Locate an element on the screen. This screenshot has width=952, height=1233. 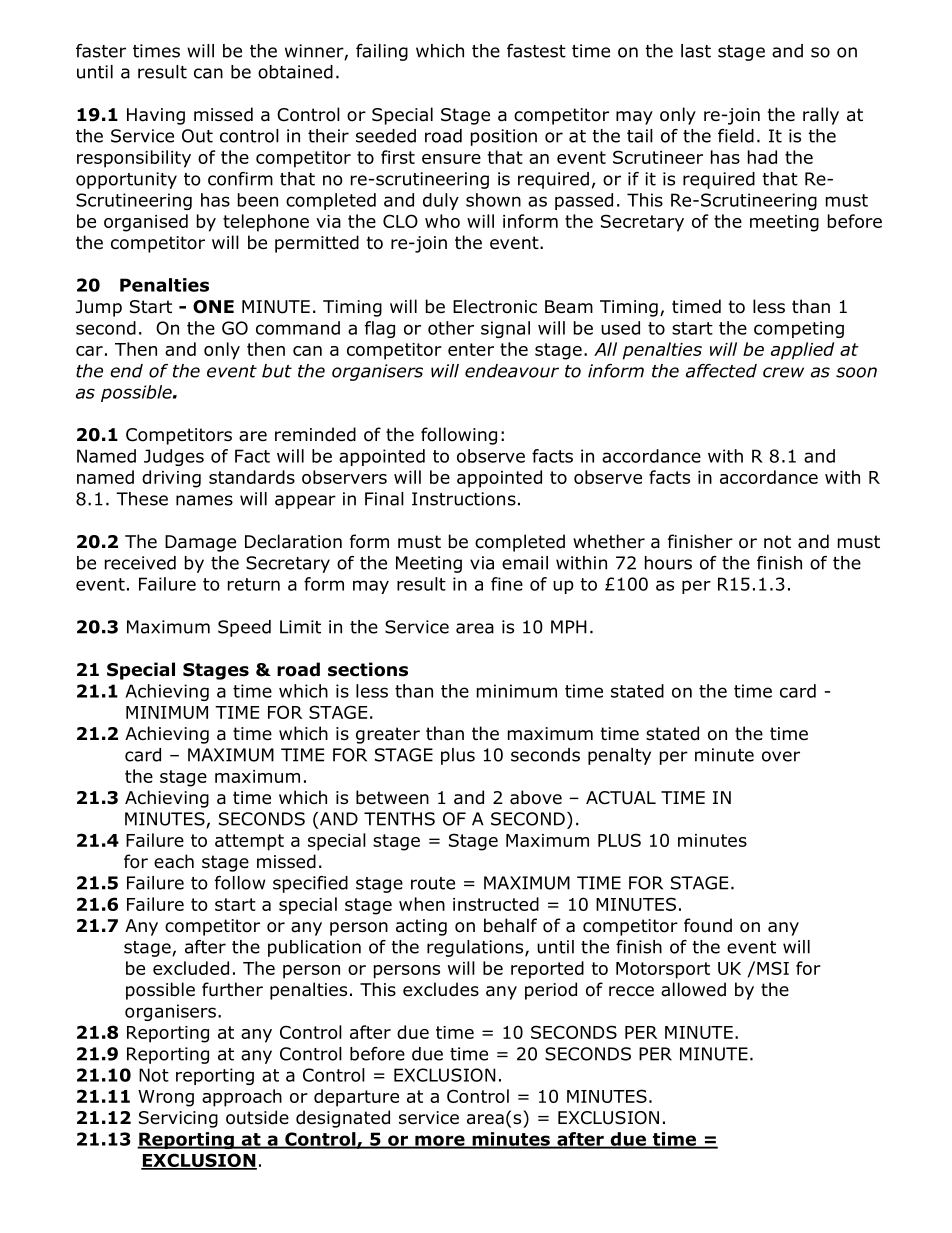
Jump is located at coordinates (99, 308).
